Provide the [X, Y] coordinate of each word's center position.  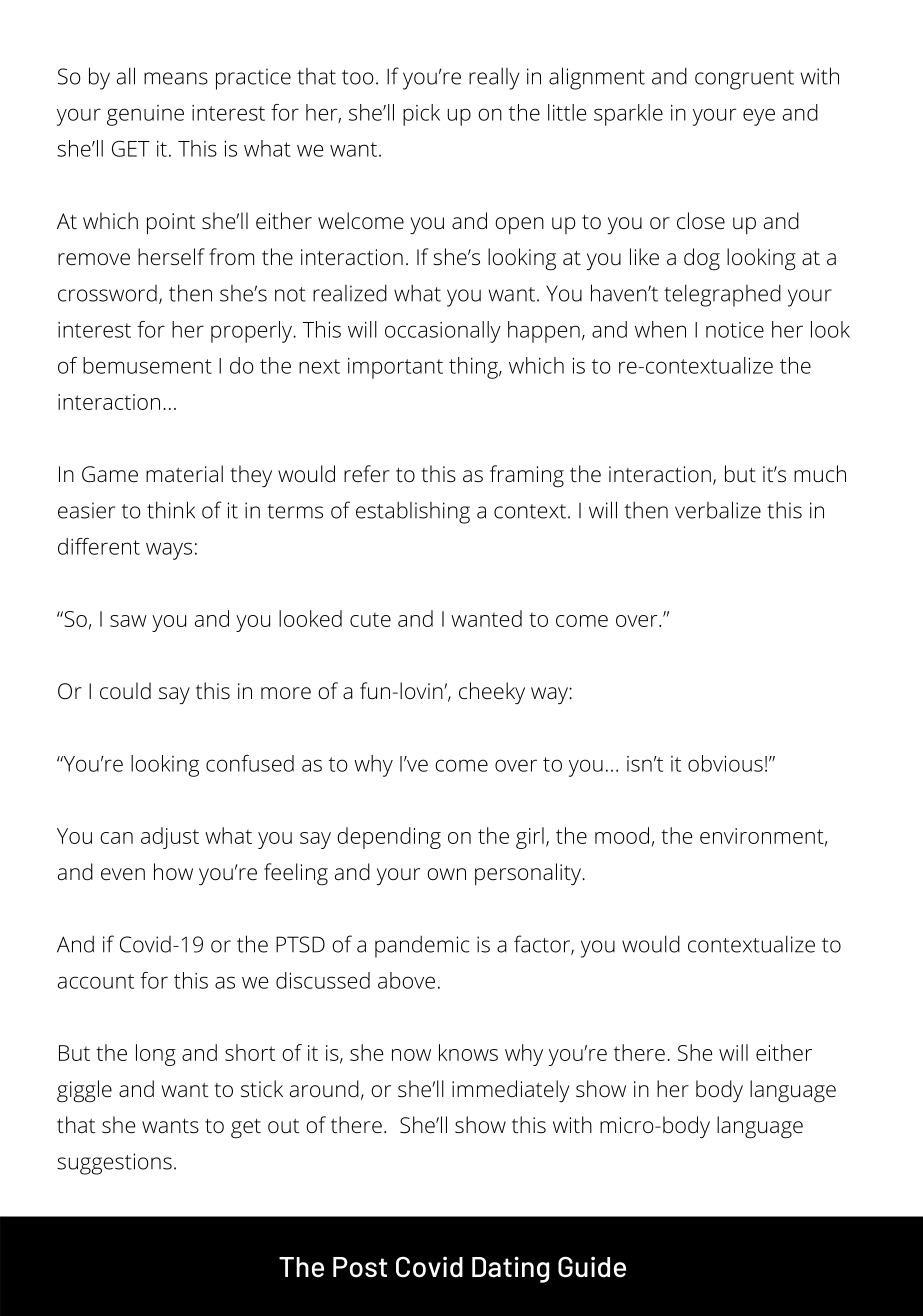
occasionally [443, 332]
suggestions [114, 1164]
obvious [725, 763]
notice [735, 330]
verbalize [718, 510]
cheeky [492, 693]
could [125, 691]
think [171, 510]
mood [622, 835]
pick [421, 115]
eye [759, 117]
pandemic [422, 946]
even [123, 874]
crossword [107, 293]
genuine [145, 115]
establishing [413, 512]
